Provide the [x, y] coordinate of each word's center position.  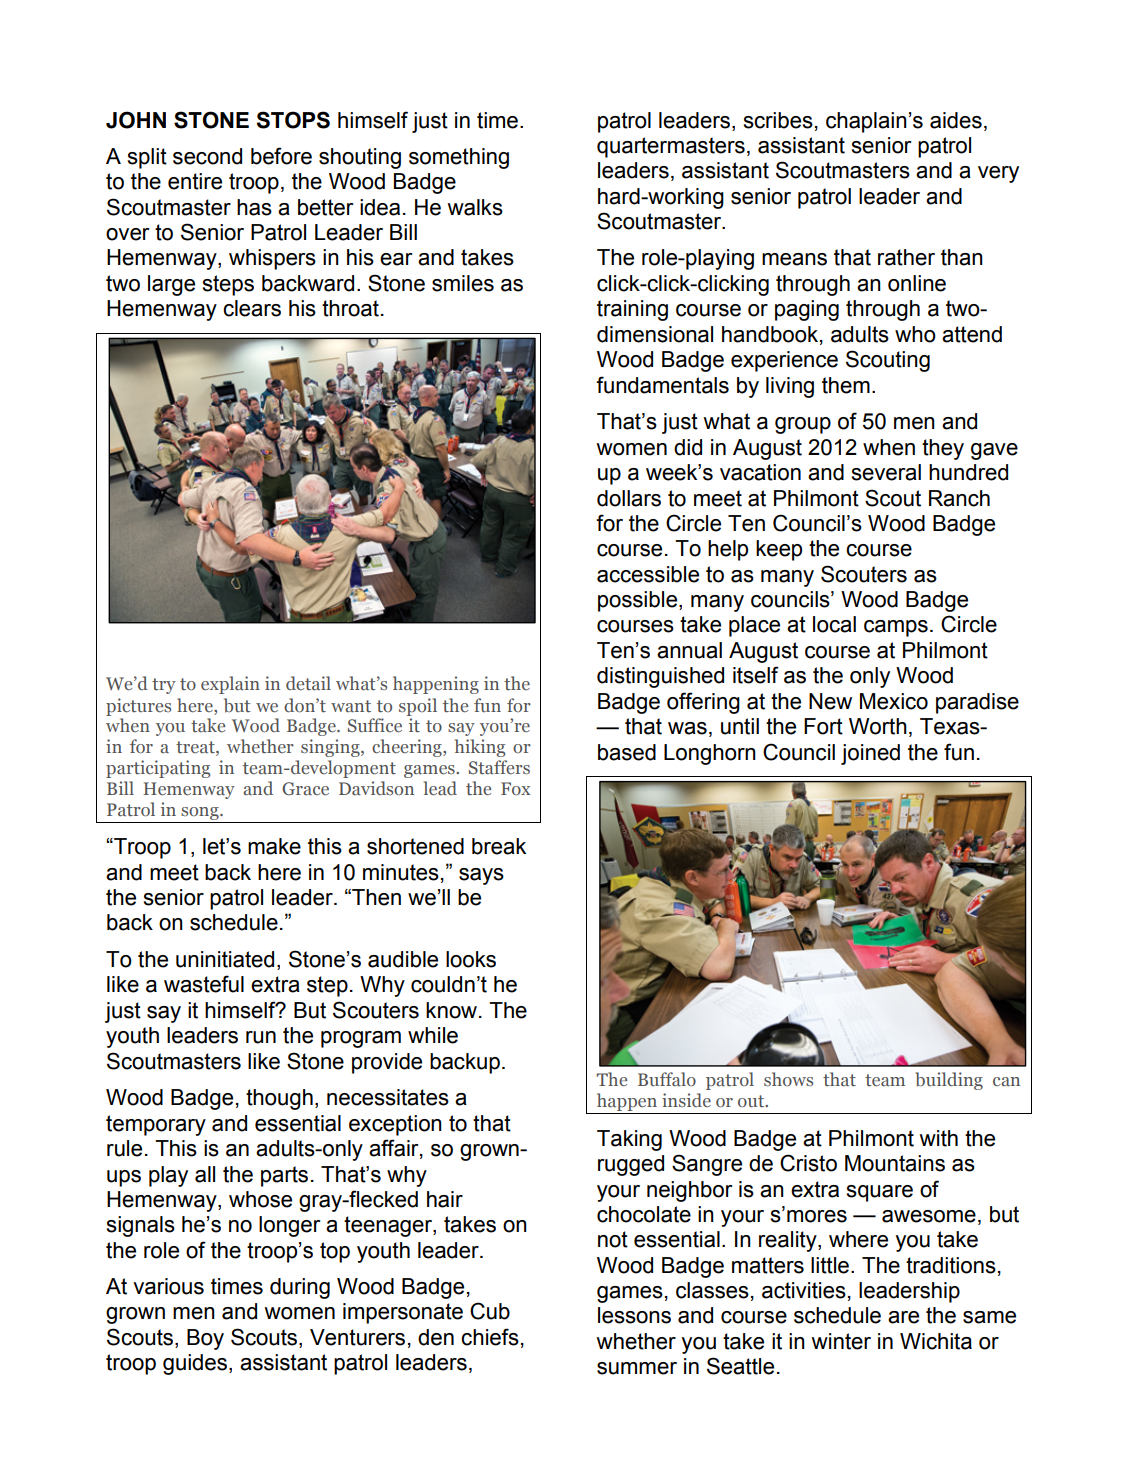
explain [230, 685]
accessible [648, 574]
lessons [634, 1315]
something [459, 158]
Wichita [936, 1341]
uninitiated [225, 959]
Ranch [959, 498]
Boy [205, 1339]
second [207, 156]
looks [471, 959]
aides [956, 120]
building [949, 1081]
